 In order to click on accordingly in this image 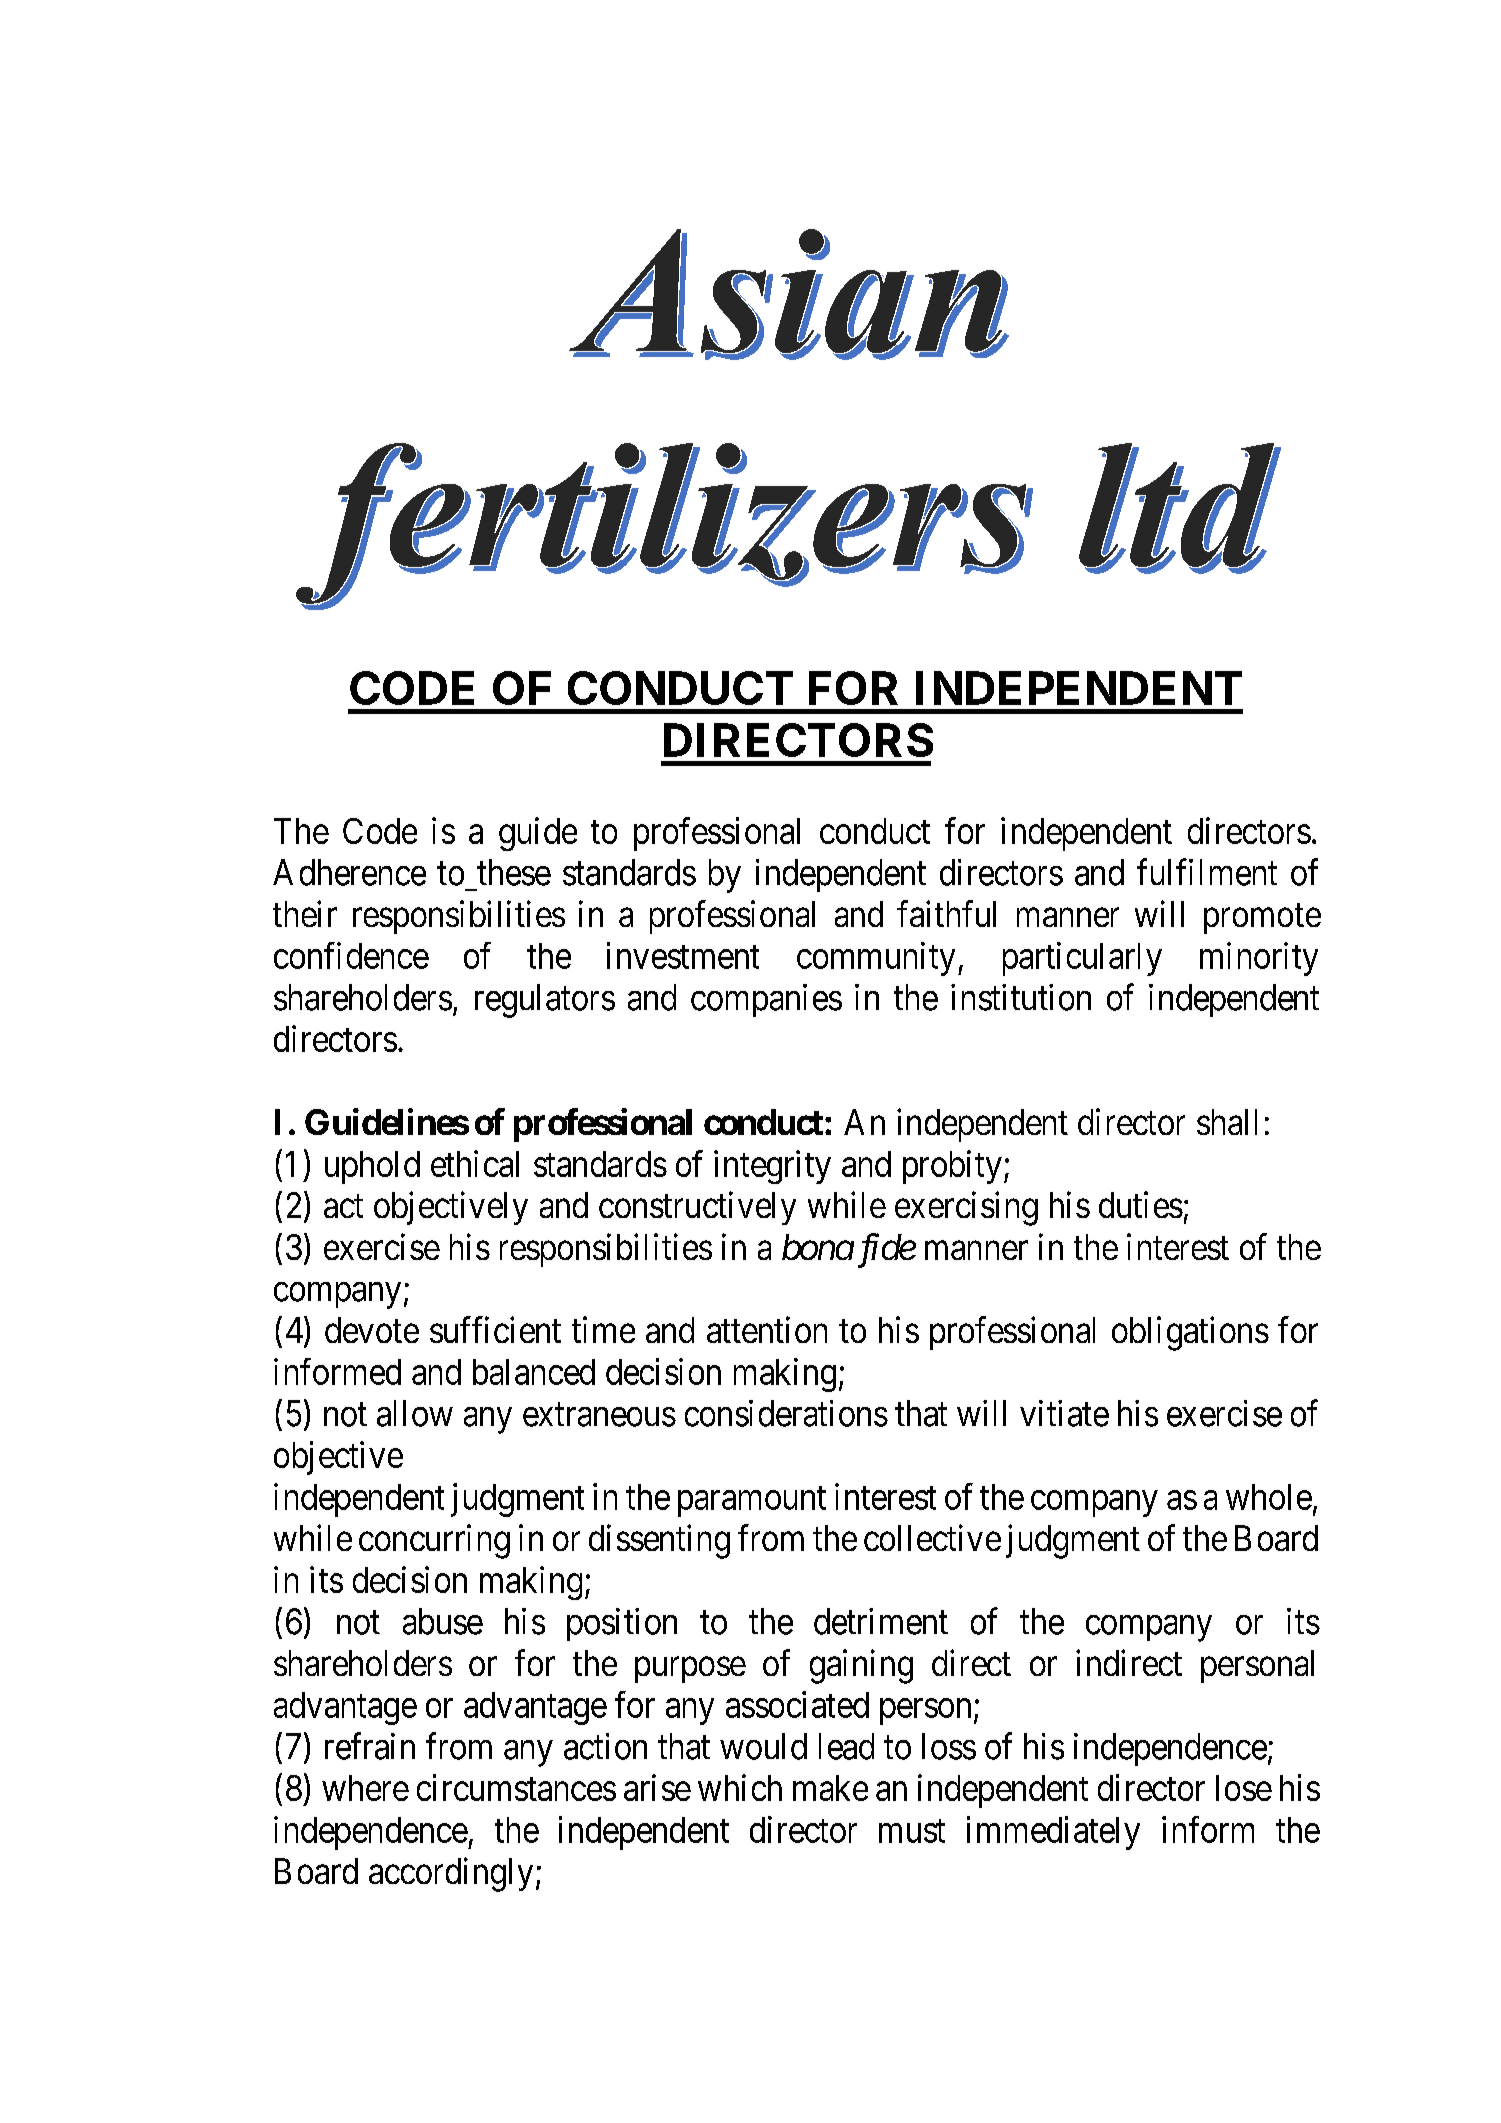, I will do `click(451, 1874)`.
